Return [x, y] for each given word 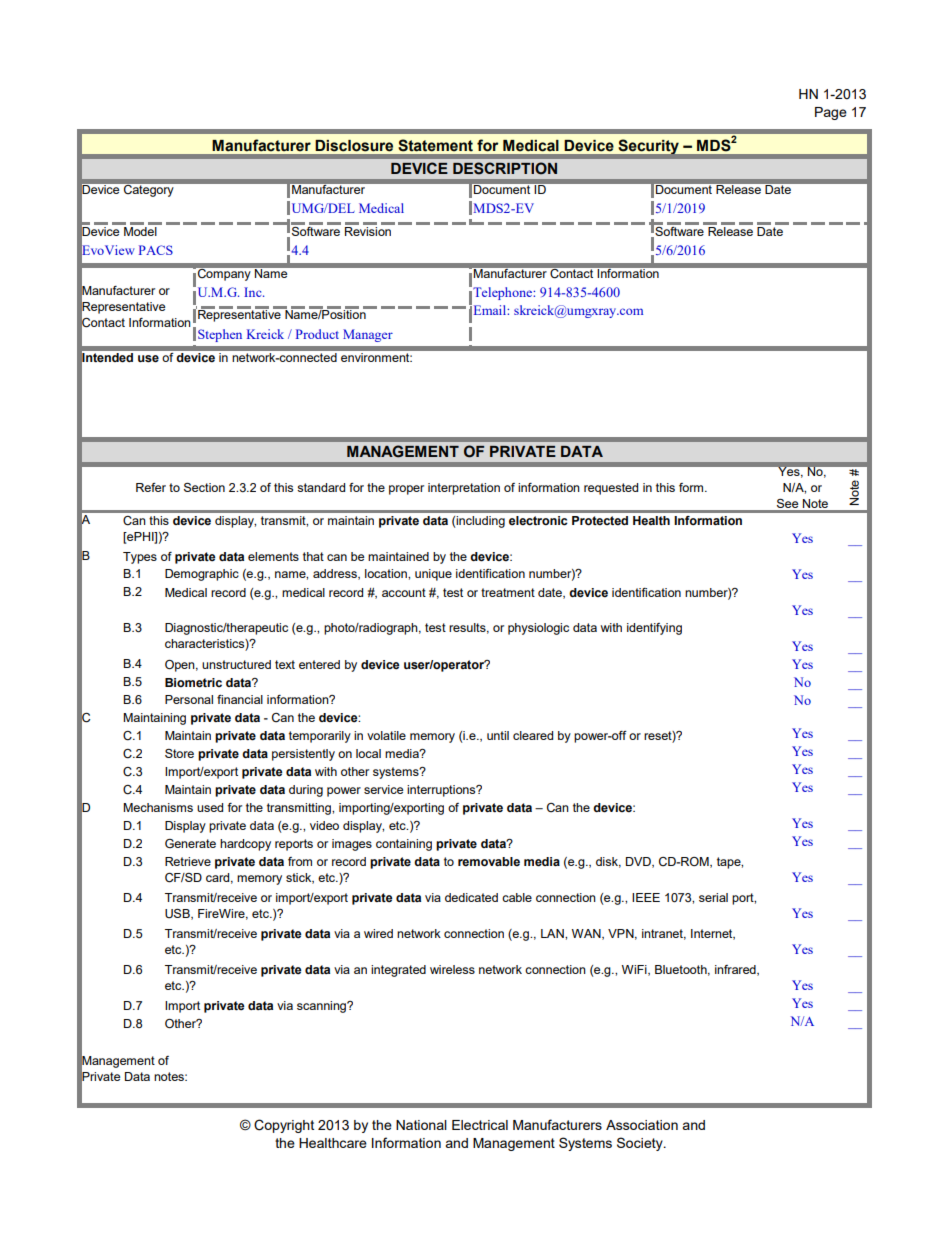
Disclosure [354, 146]
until [498, 735]
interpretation [464, 489]
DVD [639, 862]
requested [611, 489]
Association [642, 1125]
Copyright [284, 1126]
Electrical [480, 1125]
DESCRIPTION [505, 168]
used [210, 807]
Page [831, 113]
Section [204, 487]
